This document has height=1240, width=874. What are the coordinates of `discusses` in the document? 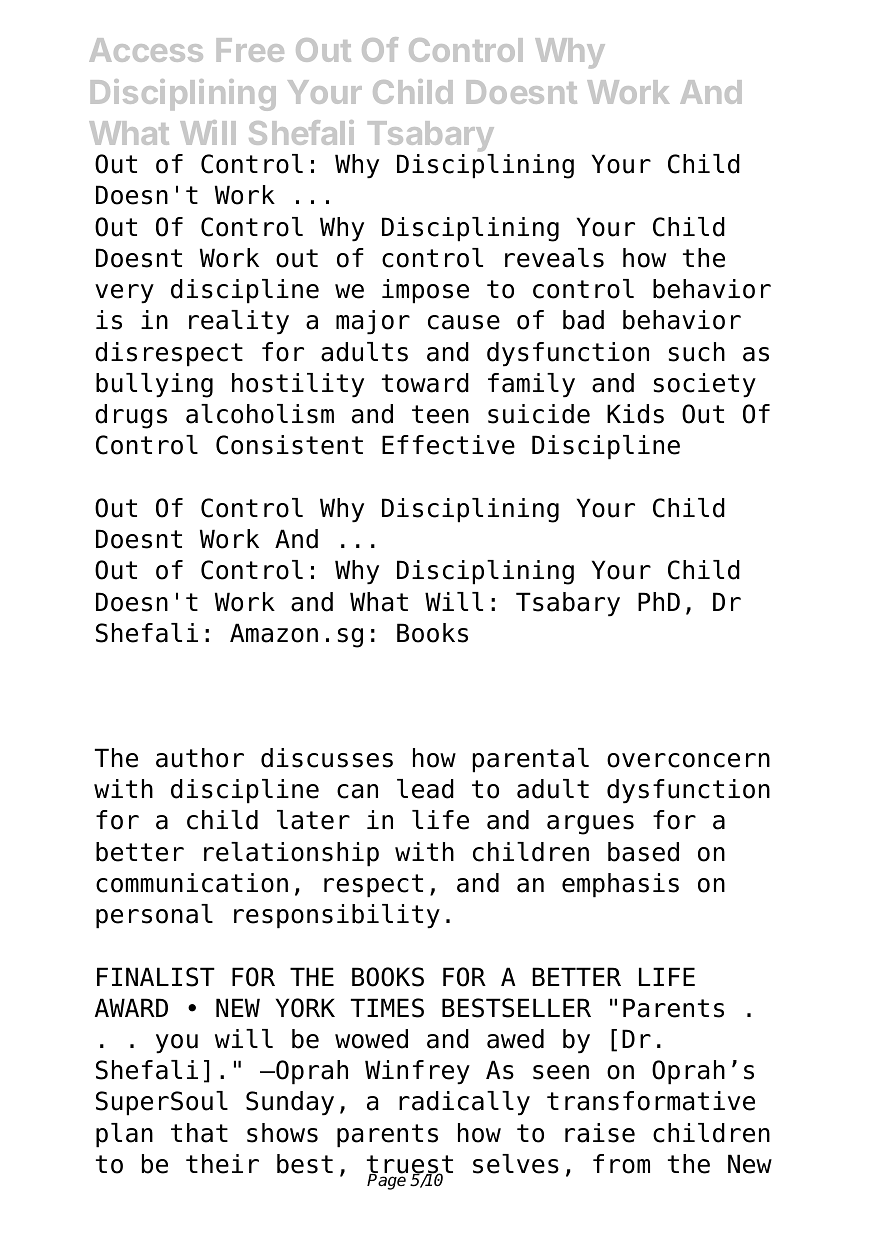 It's located at (327, 758).
